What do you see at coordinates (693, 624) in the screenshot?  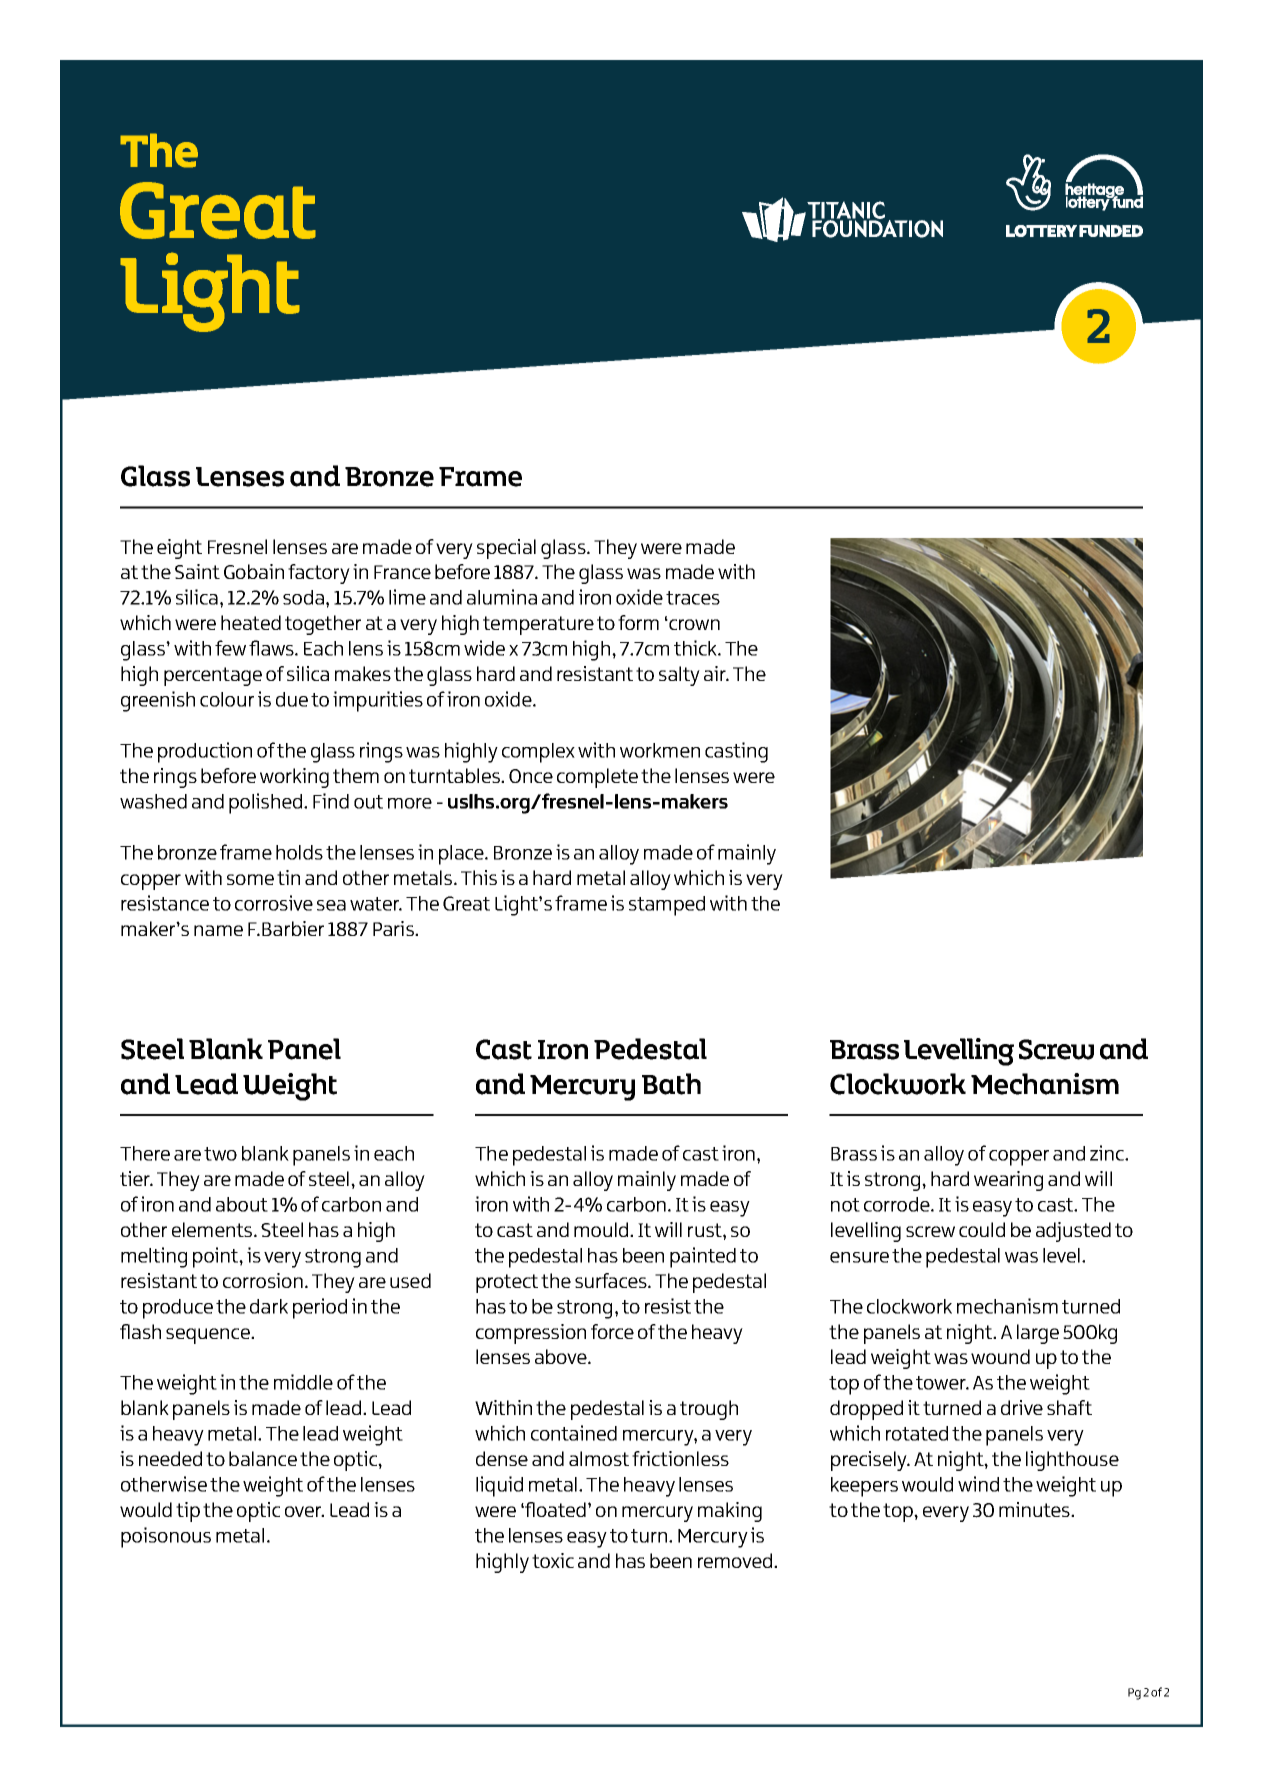 I see `crown` at bounding box center [693, 624].
